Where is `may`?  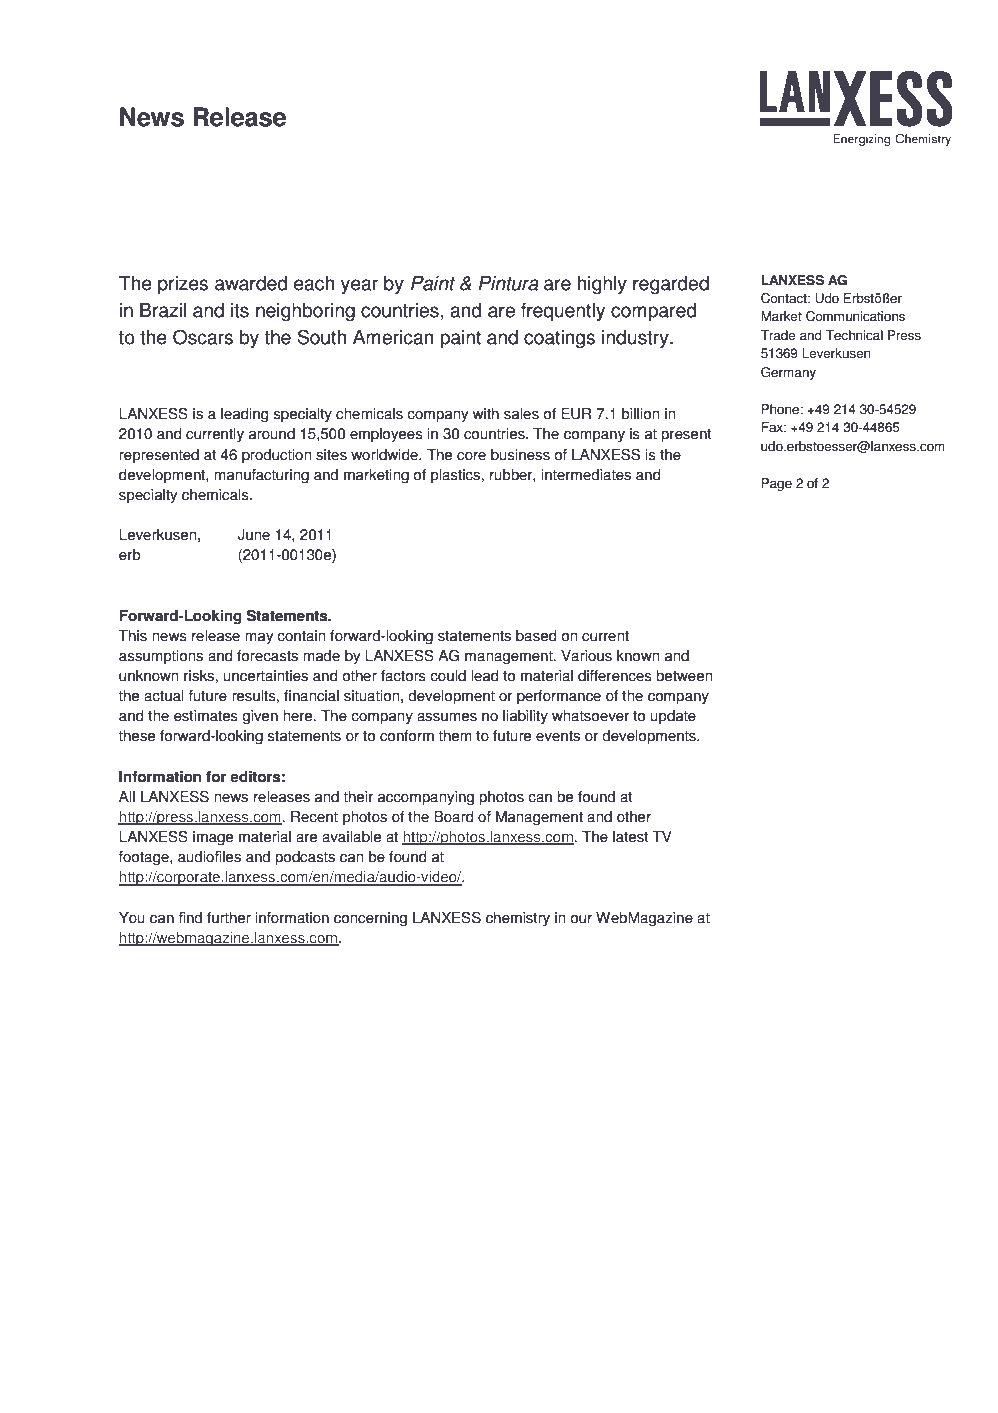
may is located at coordinates (259, 639).
